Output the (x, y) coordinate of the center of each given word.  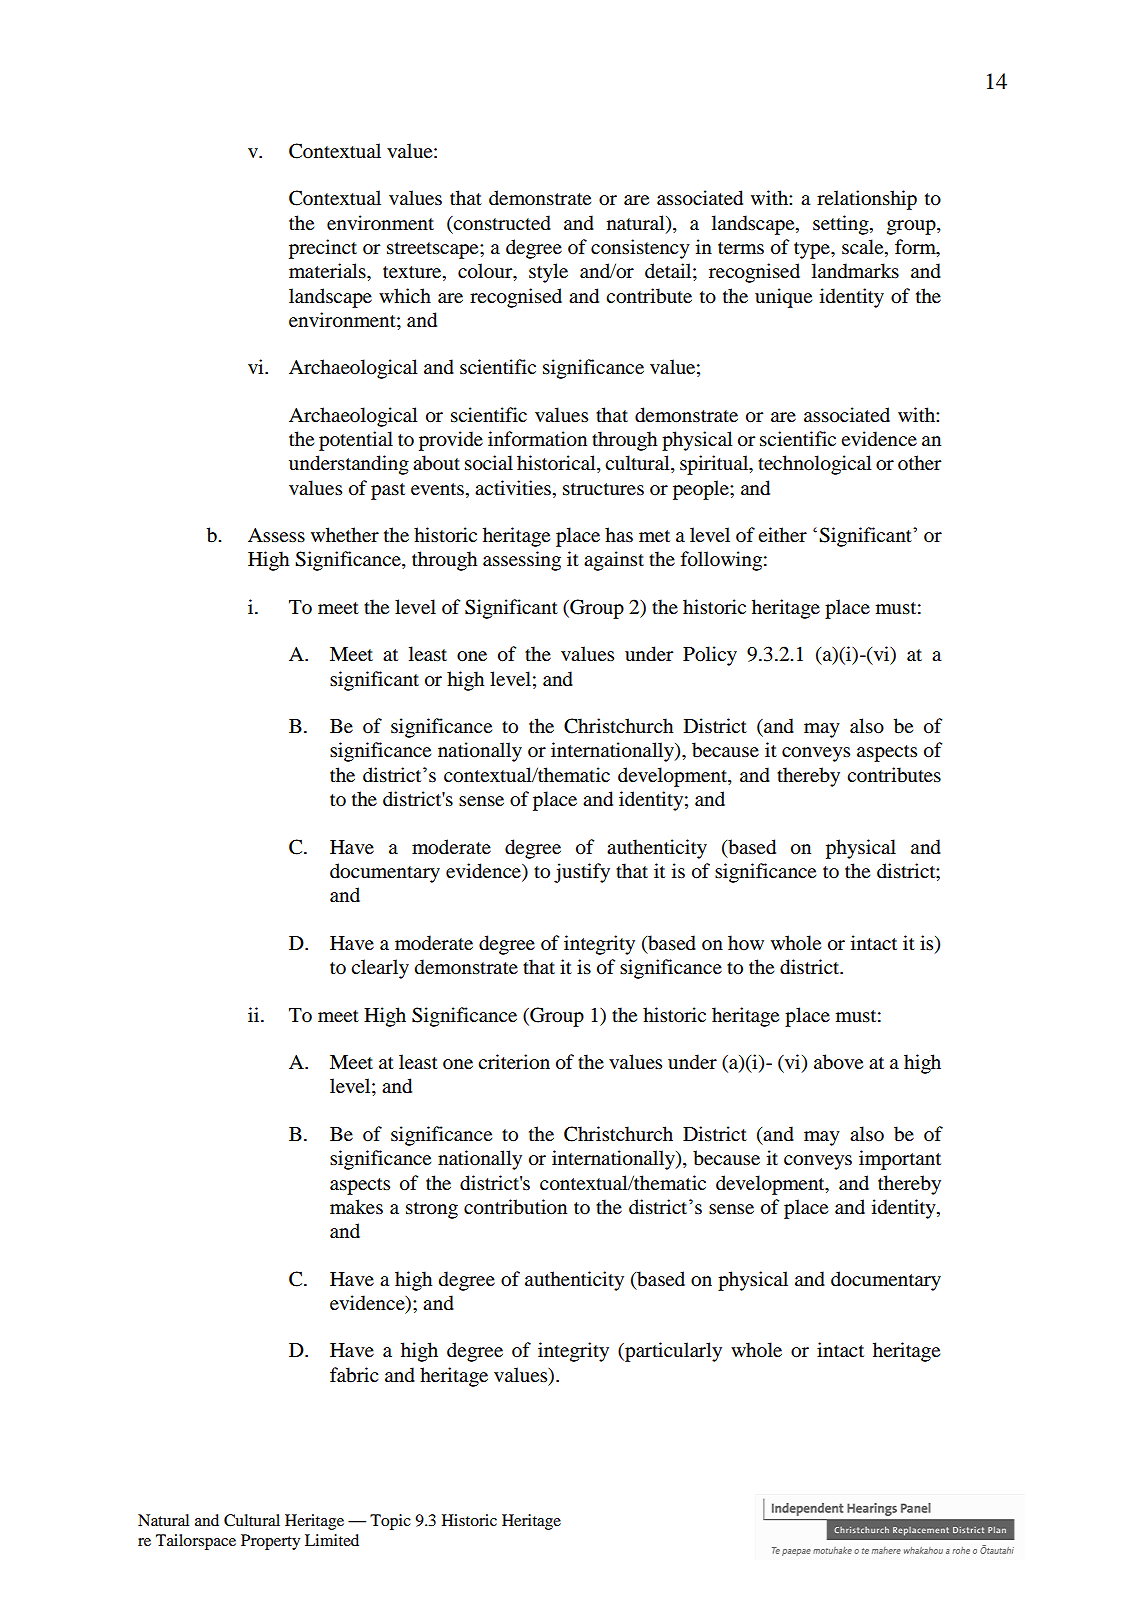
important (900, 1160)
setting (842, 225)
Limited (332, 1540)
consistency (640, 249)
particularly (672, 1352)
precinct (323, 249)
